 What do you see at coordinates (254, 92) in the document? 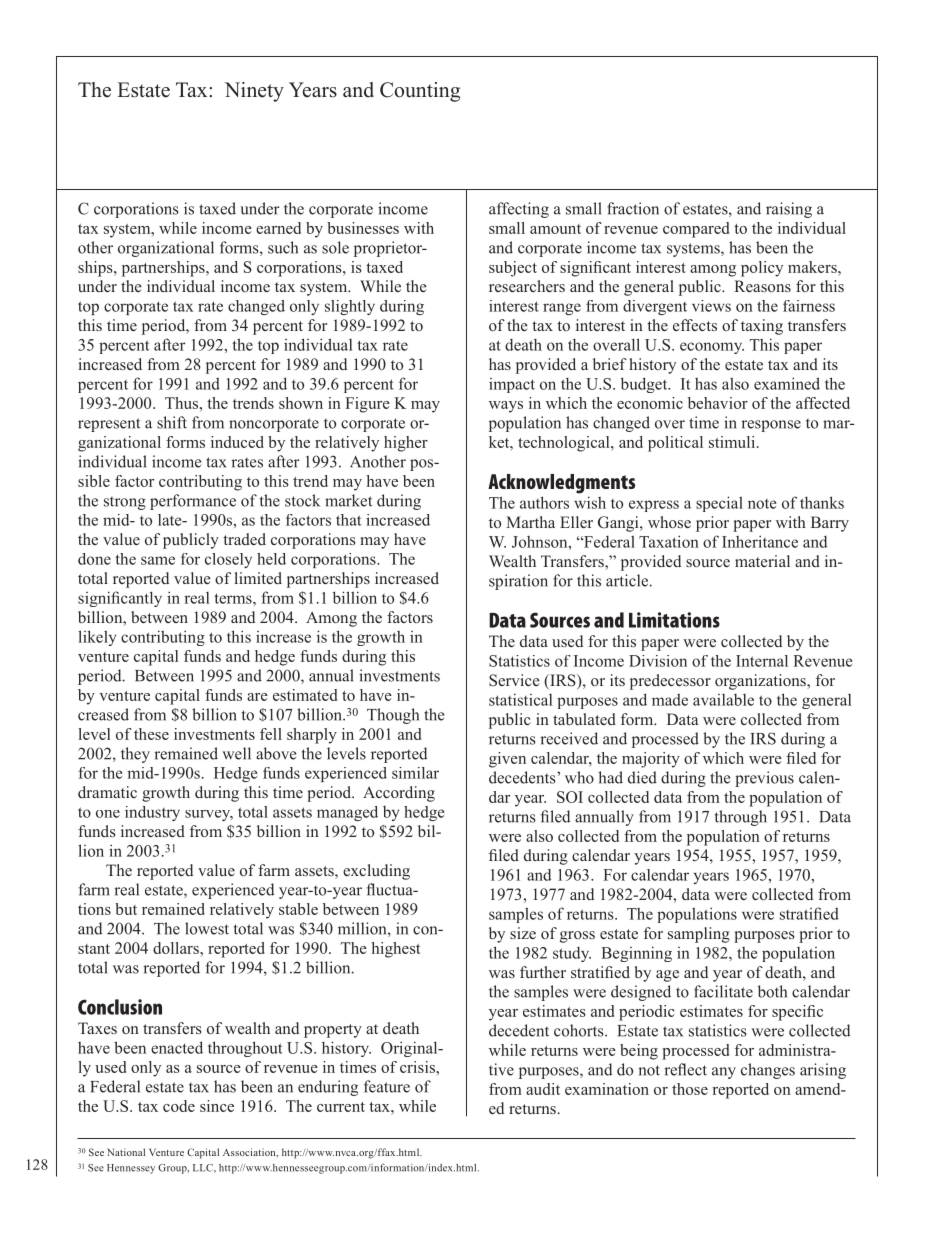
I see `Ninety` at bounding box center [254, 92].
